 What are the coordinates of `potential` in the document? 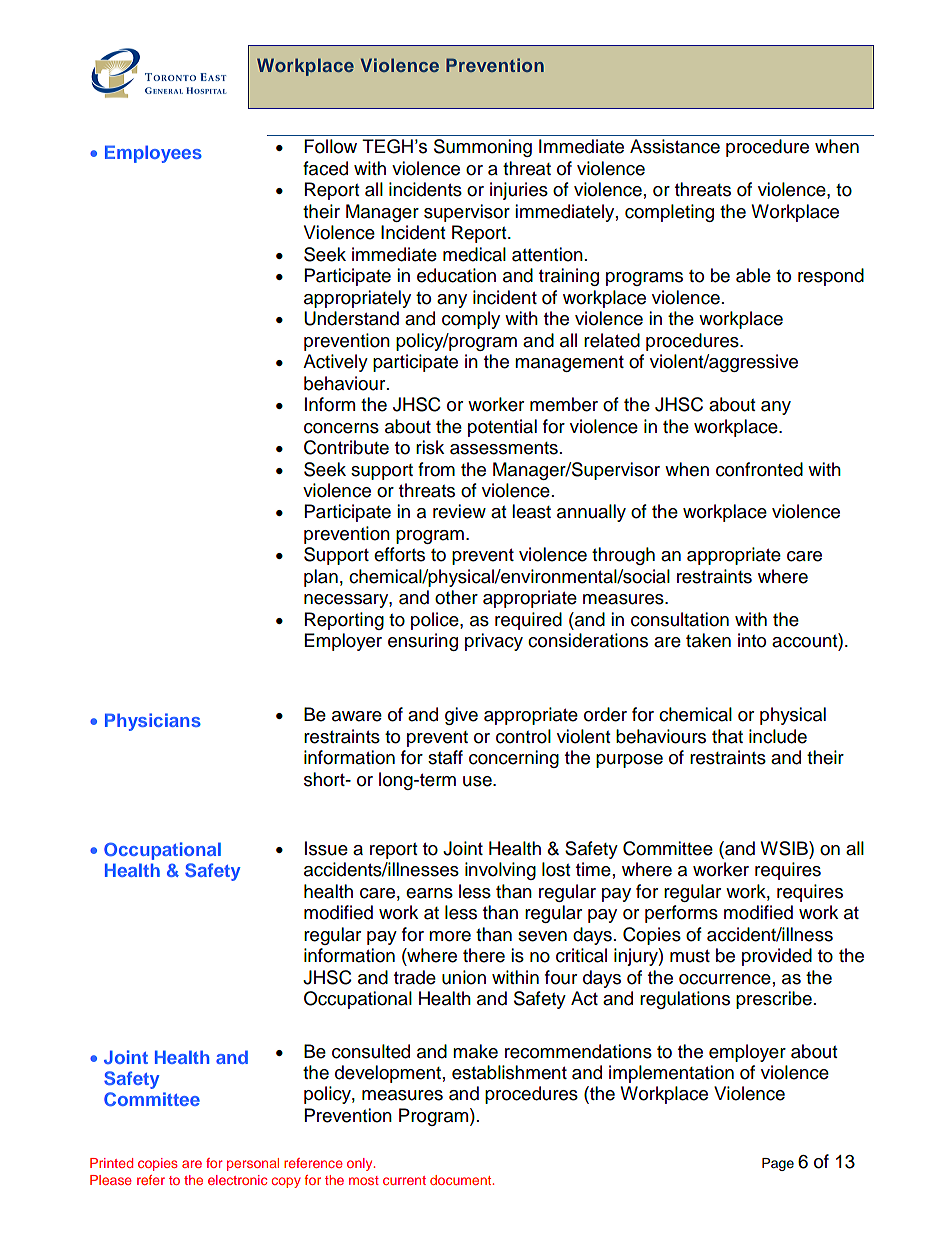 It's located at (502, 428).
